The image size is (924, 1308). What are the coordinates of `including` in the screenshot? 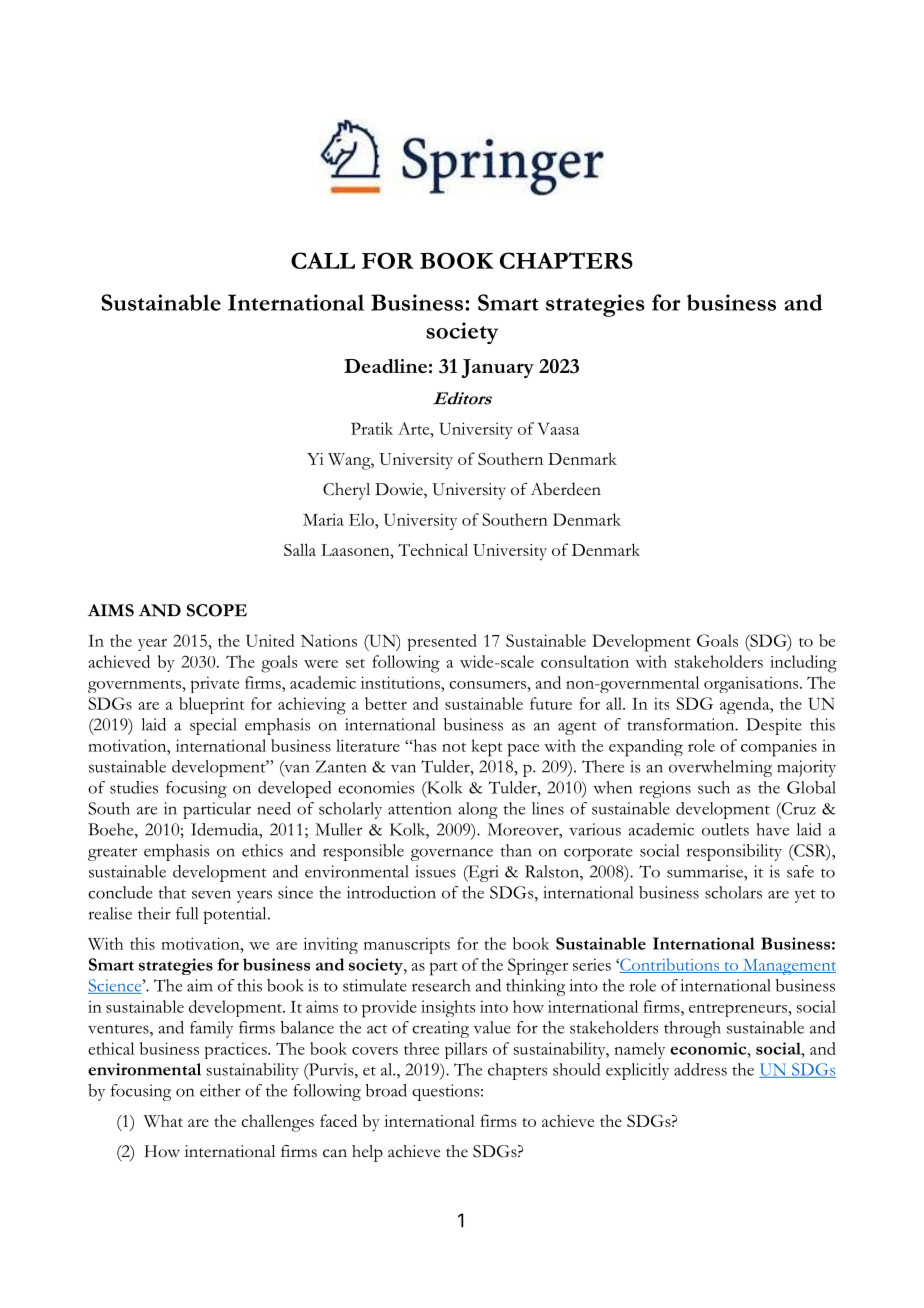 It's located at (803, 664).
